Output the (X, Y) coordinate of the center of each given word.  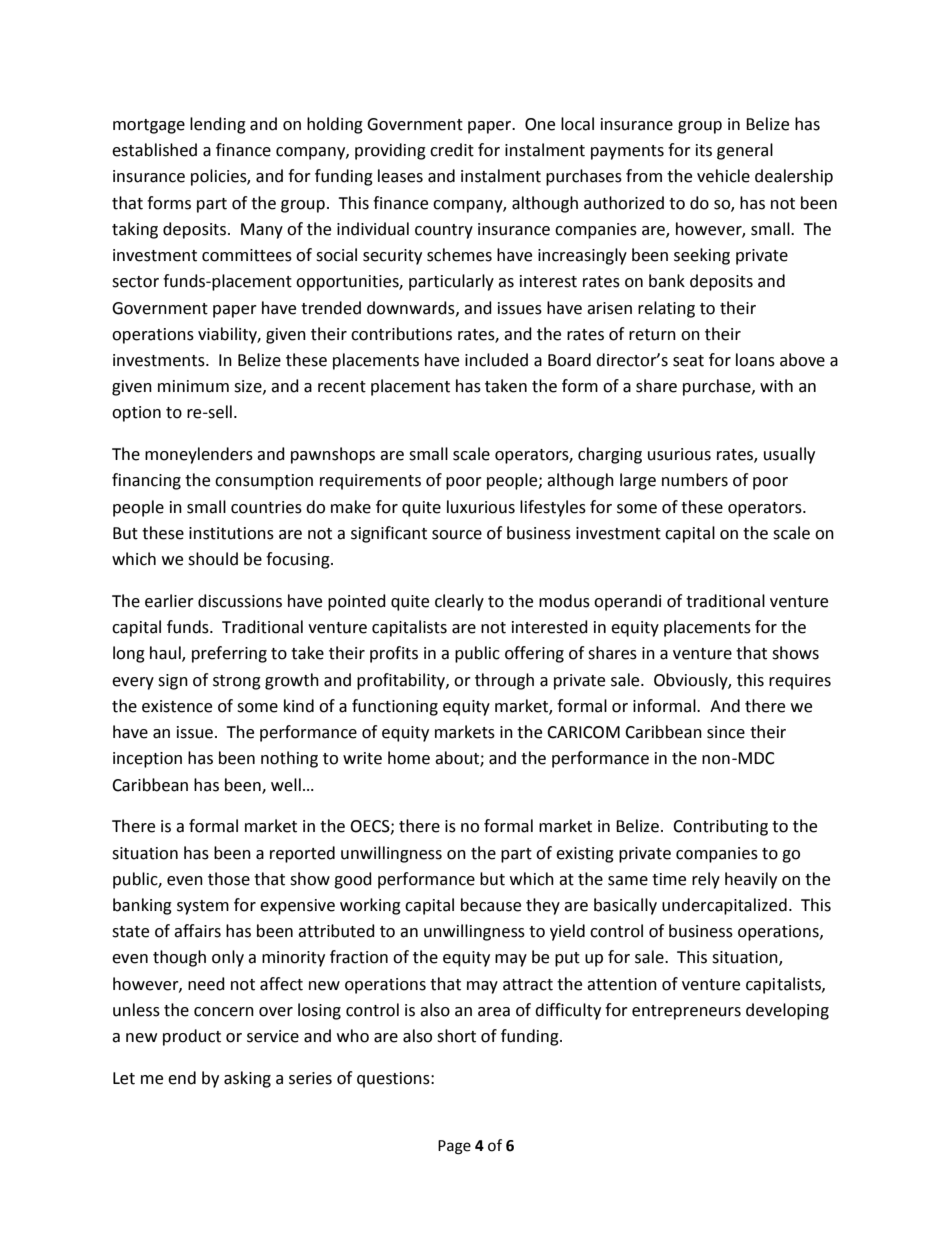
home (409, 758)
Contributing (720, 827)
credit (452, 150)
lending (218, 125)
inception (147, 760)
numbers (695, 480)
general (745, 151)
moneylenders (199, 455)
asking (247, 1079)
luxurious (481, 507)
